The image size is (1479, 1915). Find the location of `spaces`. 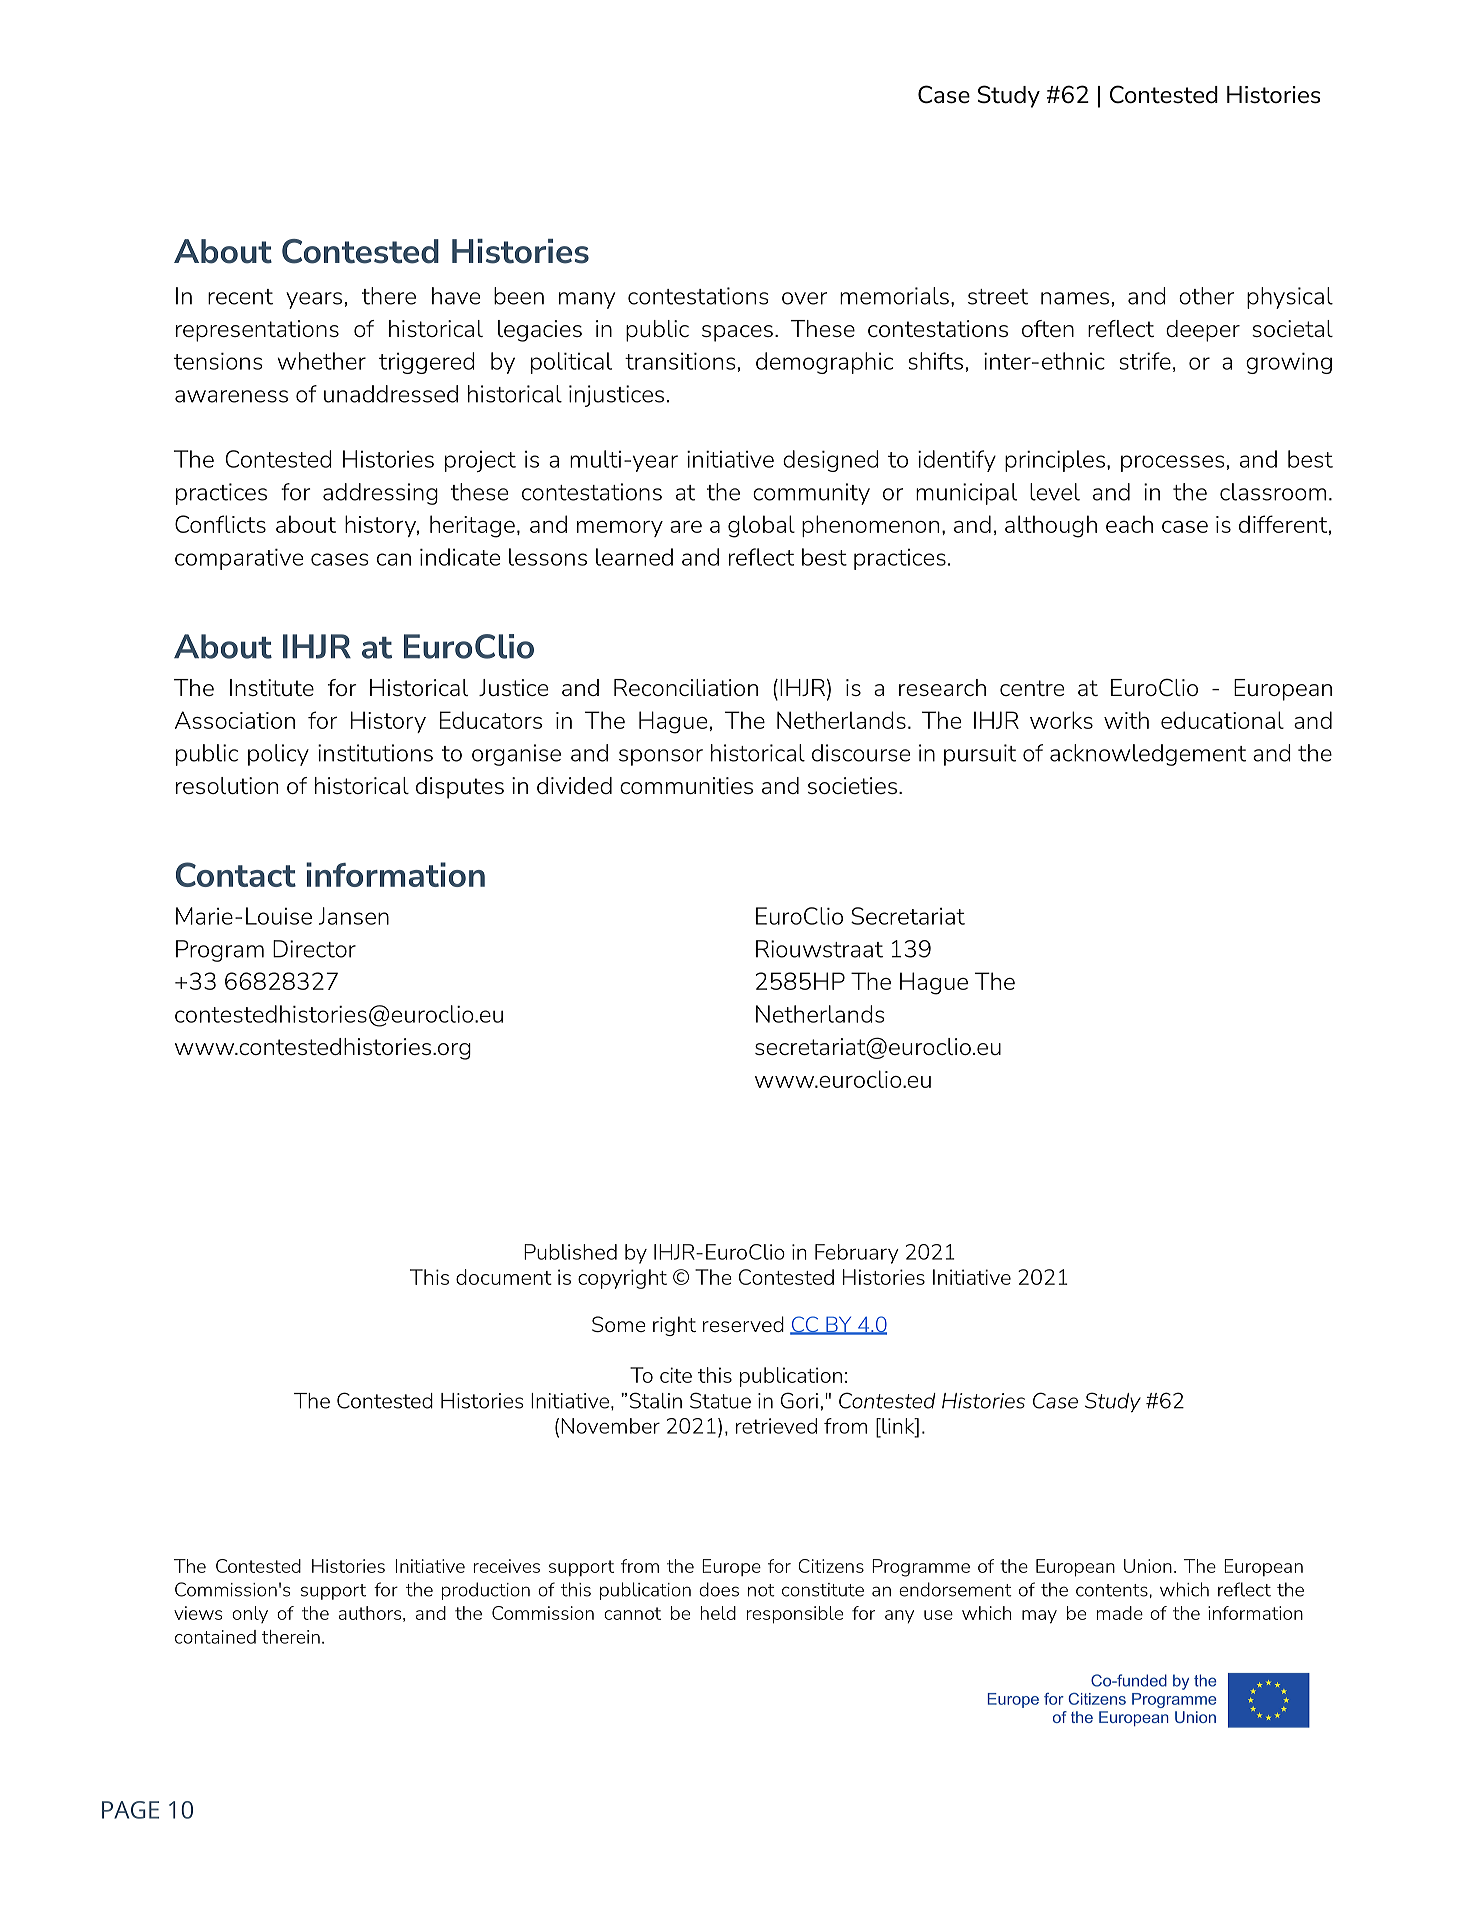

spaces is located at coordinates (737, 333).
